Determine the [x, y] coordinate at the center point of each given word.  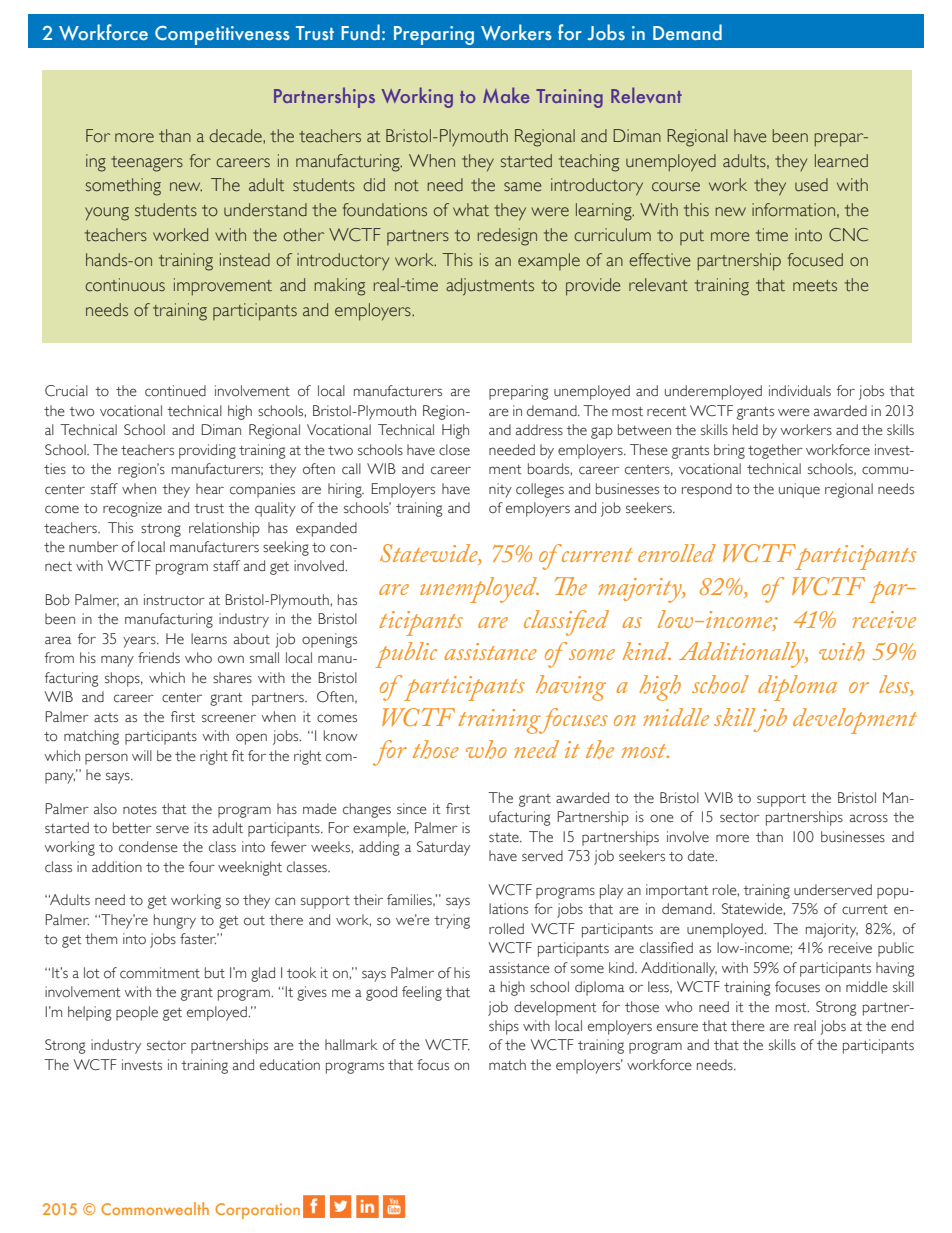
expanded [326, 529]
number [93, 547]
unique [799, 490]
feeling [422, 993]
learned [841, 161]
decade [236, 136]
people [137, 1013]
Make [506, 95]
